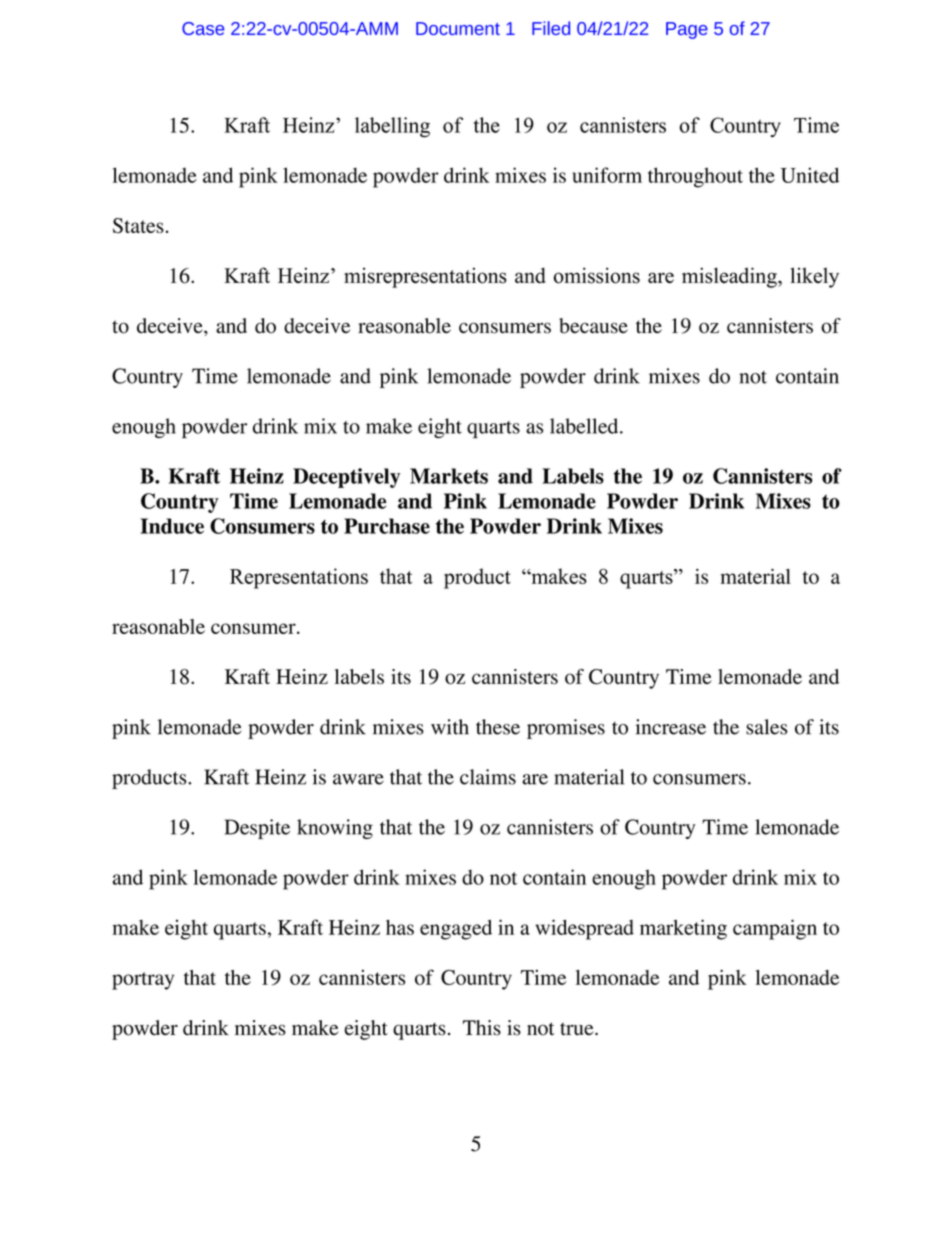 The height and width of the screenshot is (1233, 952). Describe the element at coordinates (358, 779) in the screenshot. I see `aware` at that location.
